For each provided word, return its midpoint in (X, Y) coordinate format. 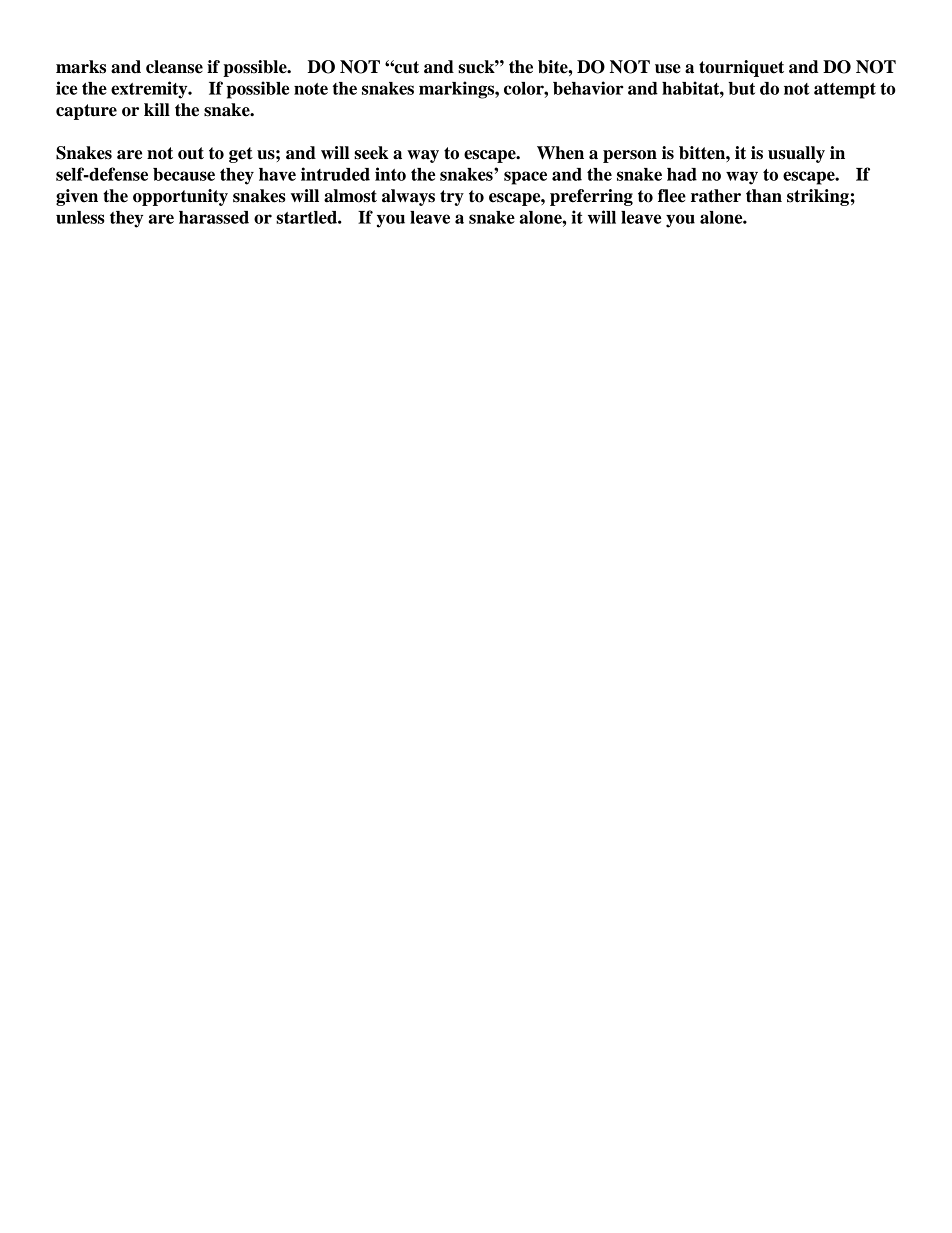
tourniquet (741, 68)
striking (818, 197)
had (682, 174)
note (311, 89)
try (452, 198)
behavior (588, 88)
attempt (845, 91)
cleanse (174, 67)
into (390, 174)
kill (157, 109)
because (184, 174)
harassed (214, 217)
